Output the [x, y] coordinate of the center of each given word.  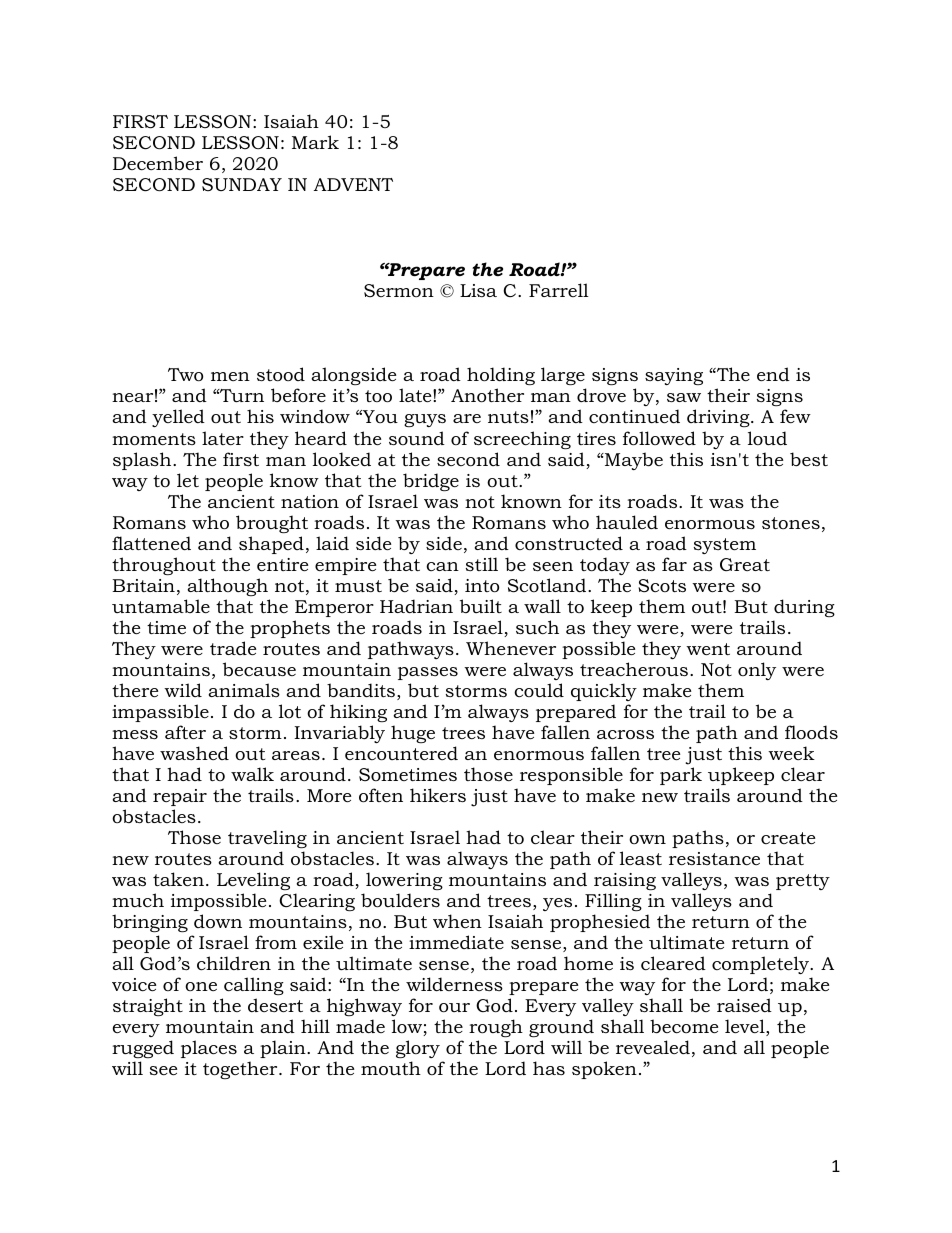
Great [745, 564]
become [684, 1026]
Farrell [559, 290]
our [454, 1008]
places [209, 1049]
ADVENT [353, 184]
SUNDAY [242, 184]
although [227, 587]
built [481, 606]
